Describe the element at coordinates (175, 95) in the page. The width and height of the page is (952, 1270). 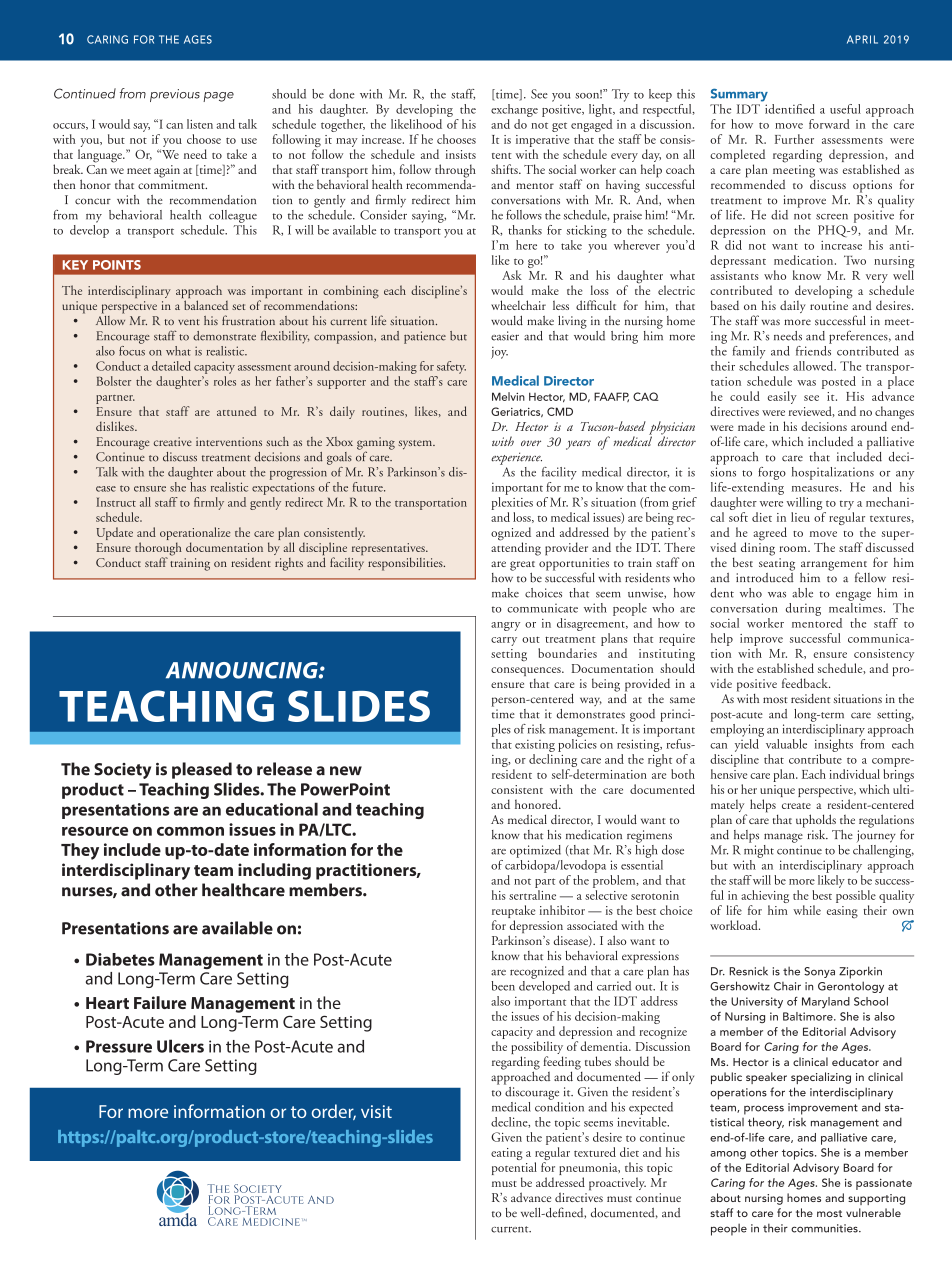
I see `previous` at that location.
